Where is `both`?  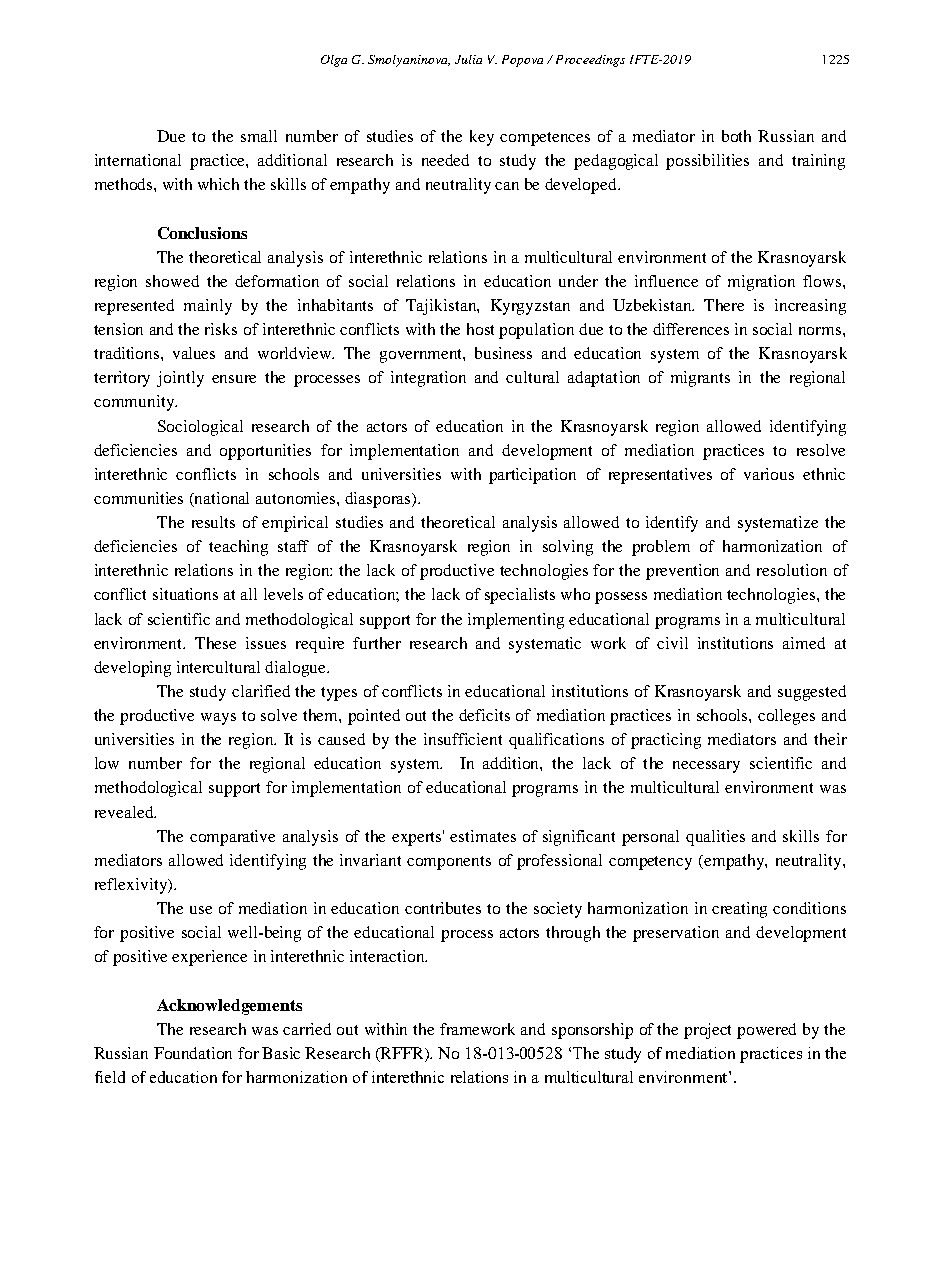
both is located at coordinates (736, 136).
